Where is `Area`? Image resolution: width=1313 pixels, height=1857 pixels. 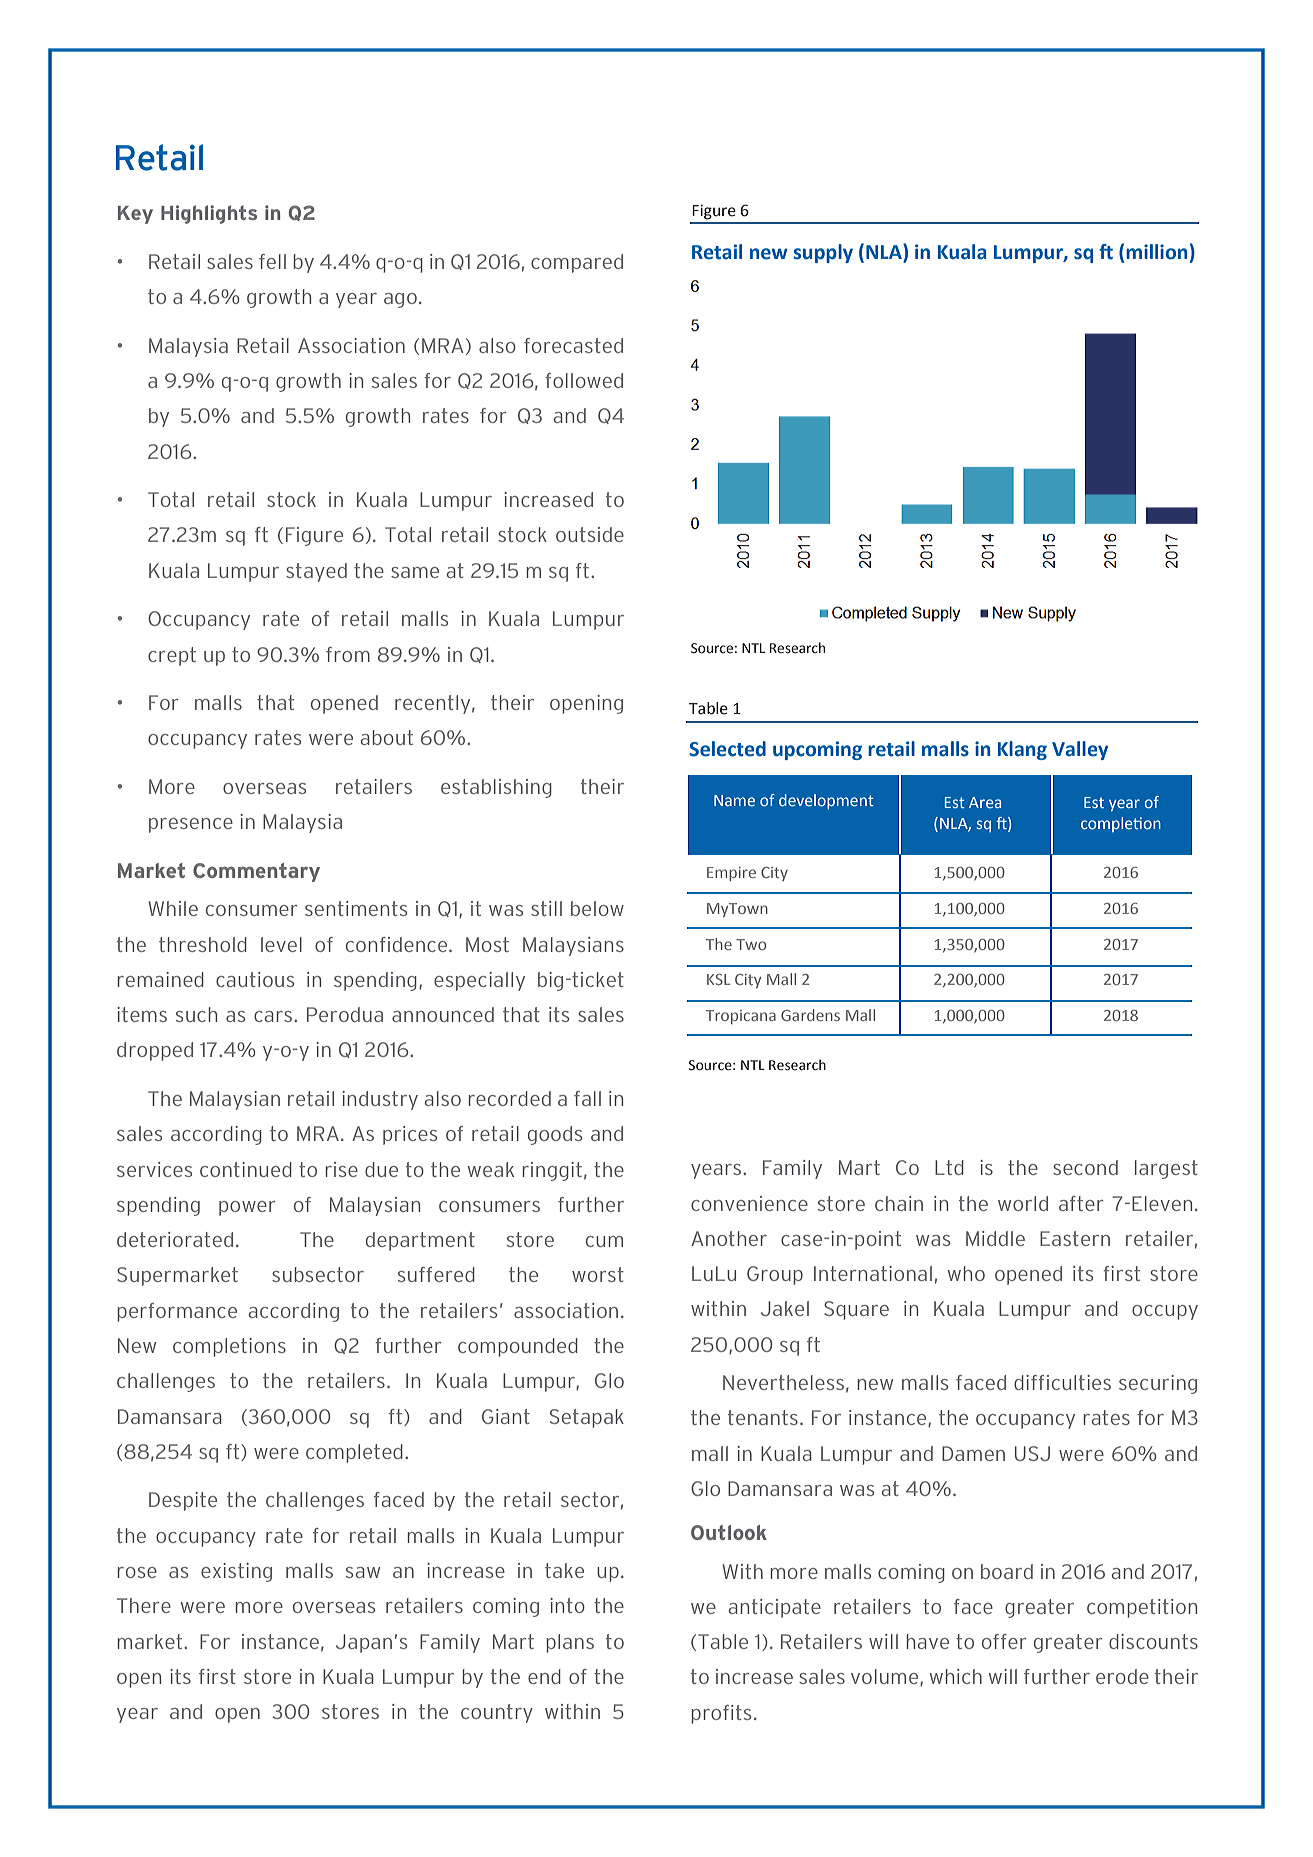
Area is located at coordinates (985, 802).
